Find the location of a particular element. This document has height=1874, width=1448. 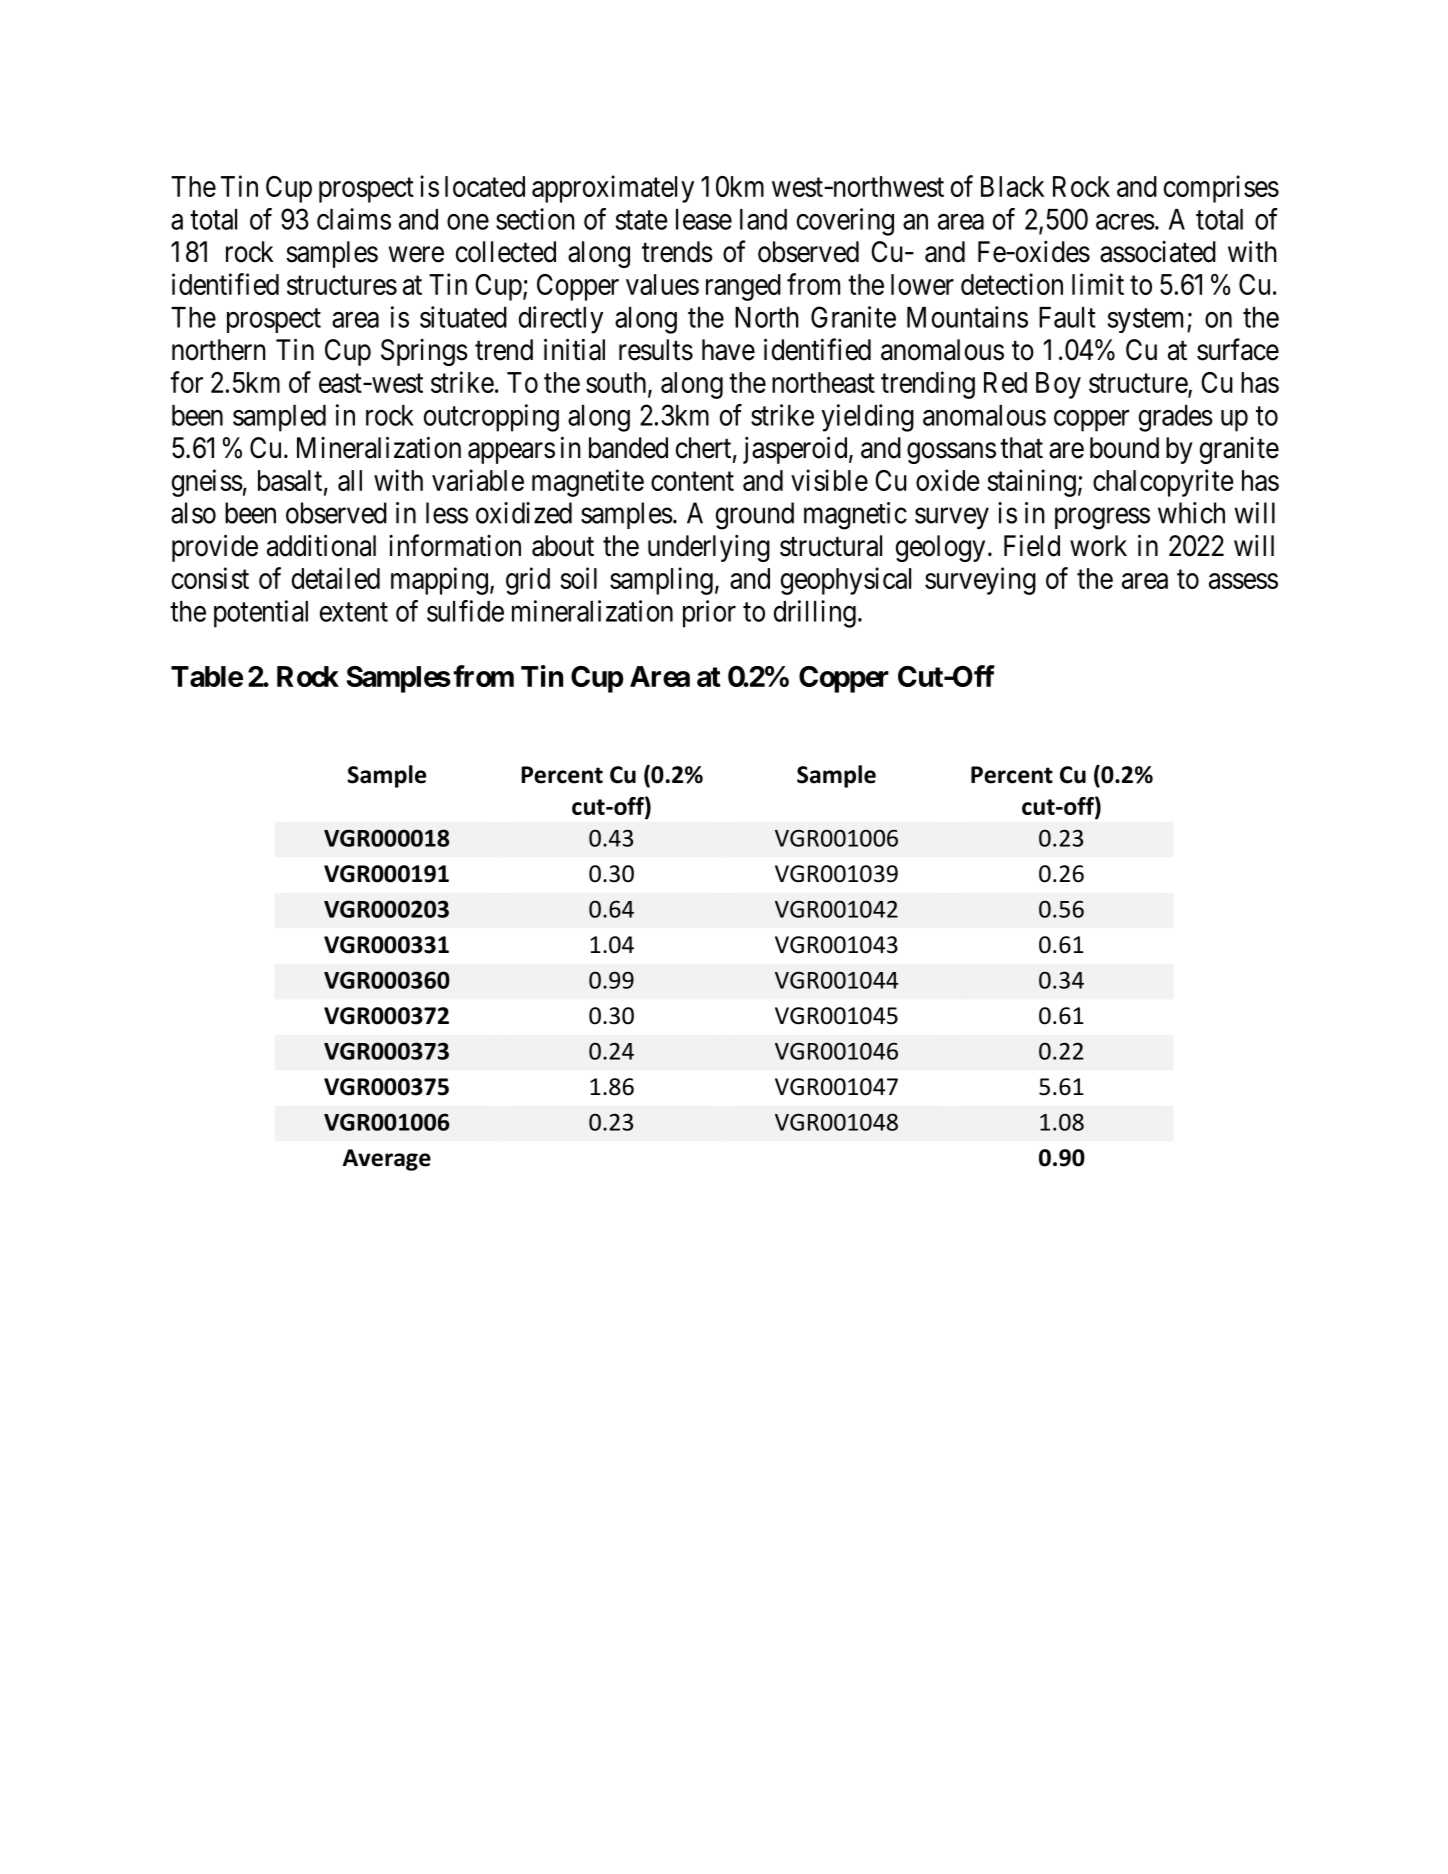

associated is located at coordinates (1158, 252).
